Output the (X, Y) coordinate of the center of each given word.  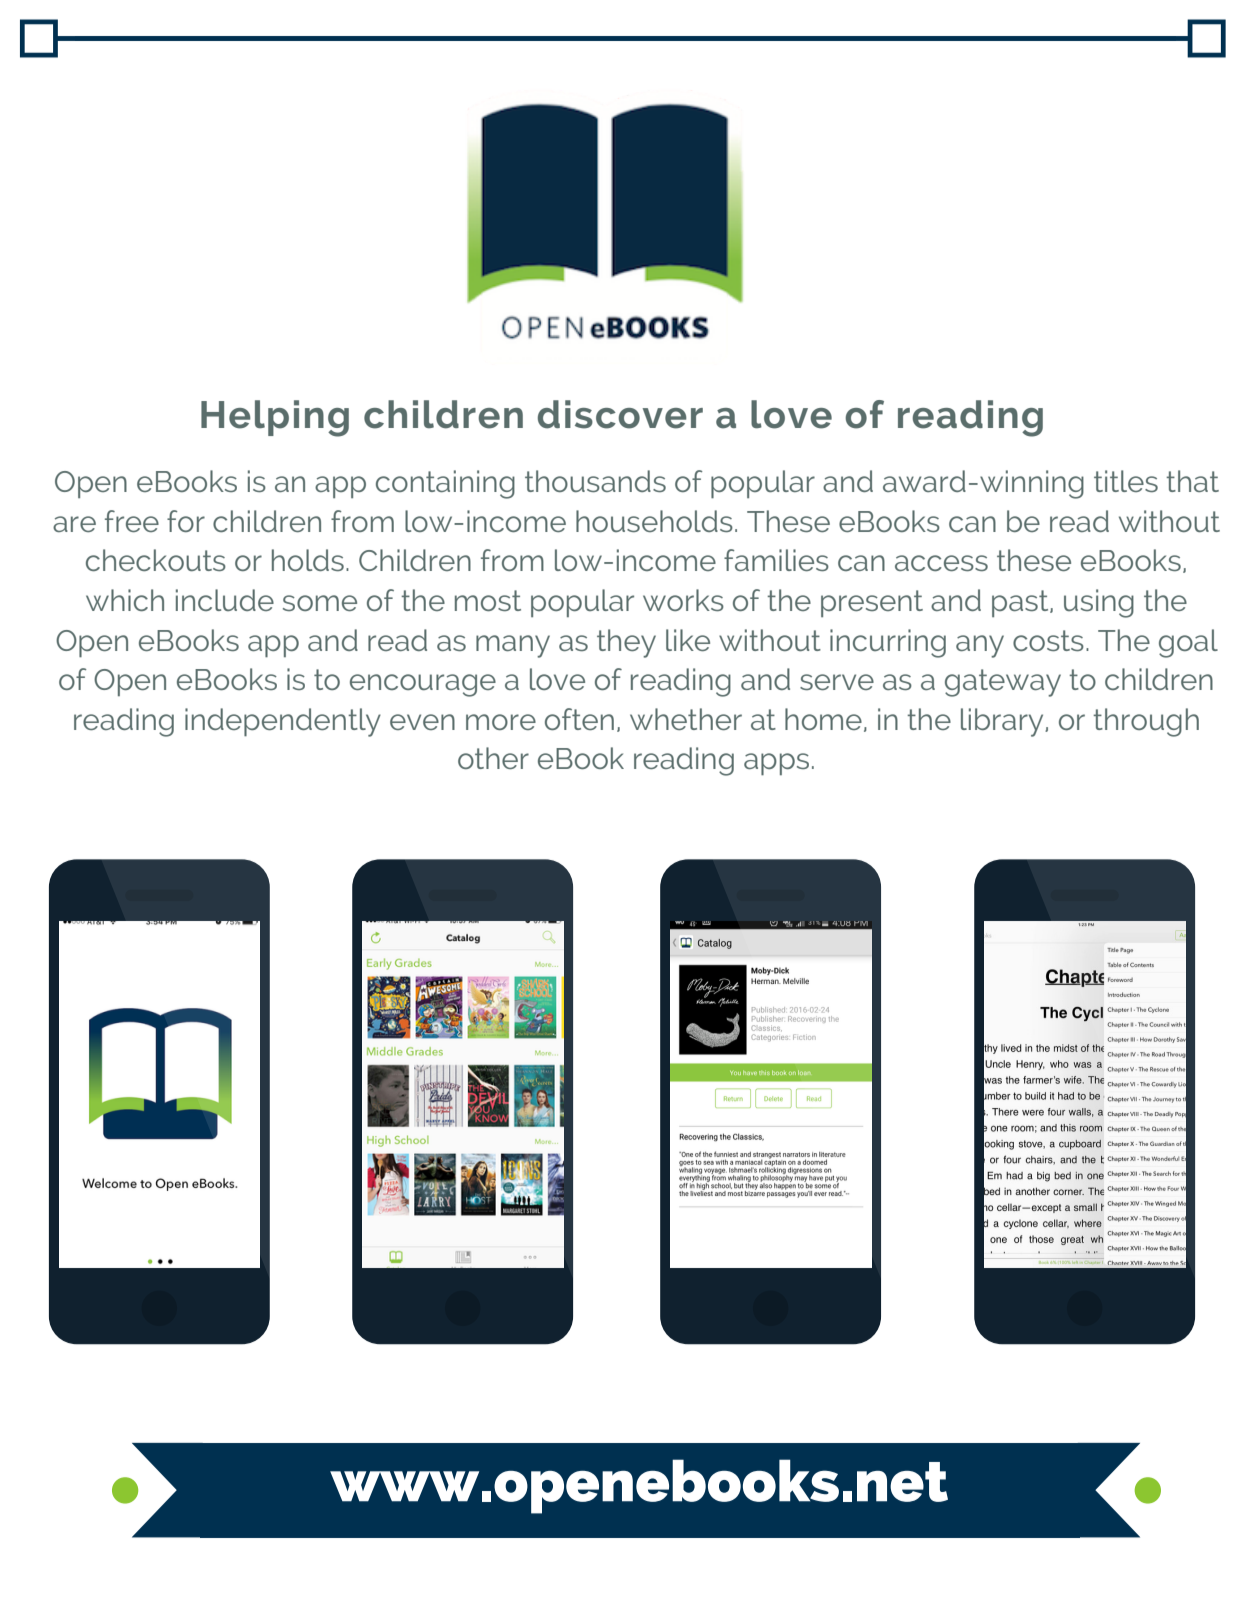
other (493, 758)
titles (1126, 481)
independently (283, 722)
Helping (275, 418)
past (1021, 603)
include (225, 600)
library (1003, 722)
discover (620, 414)
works (683, 600)
